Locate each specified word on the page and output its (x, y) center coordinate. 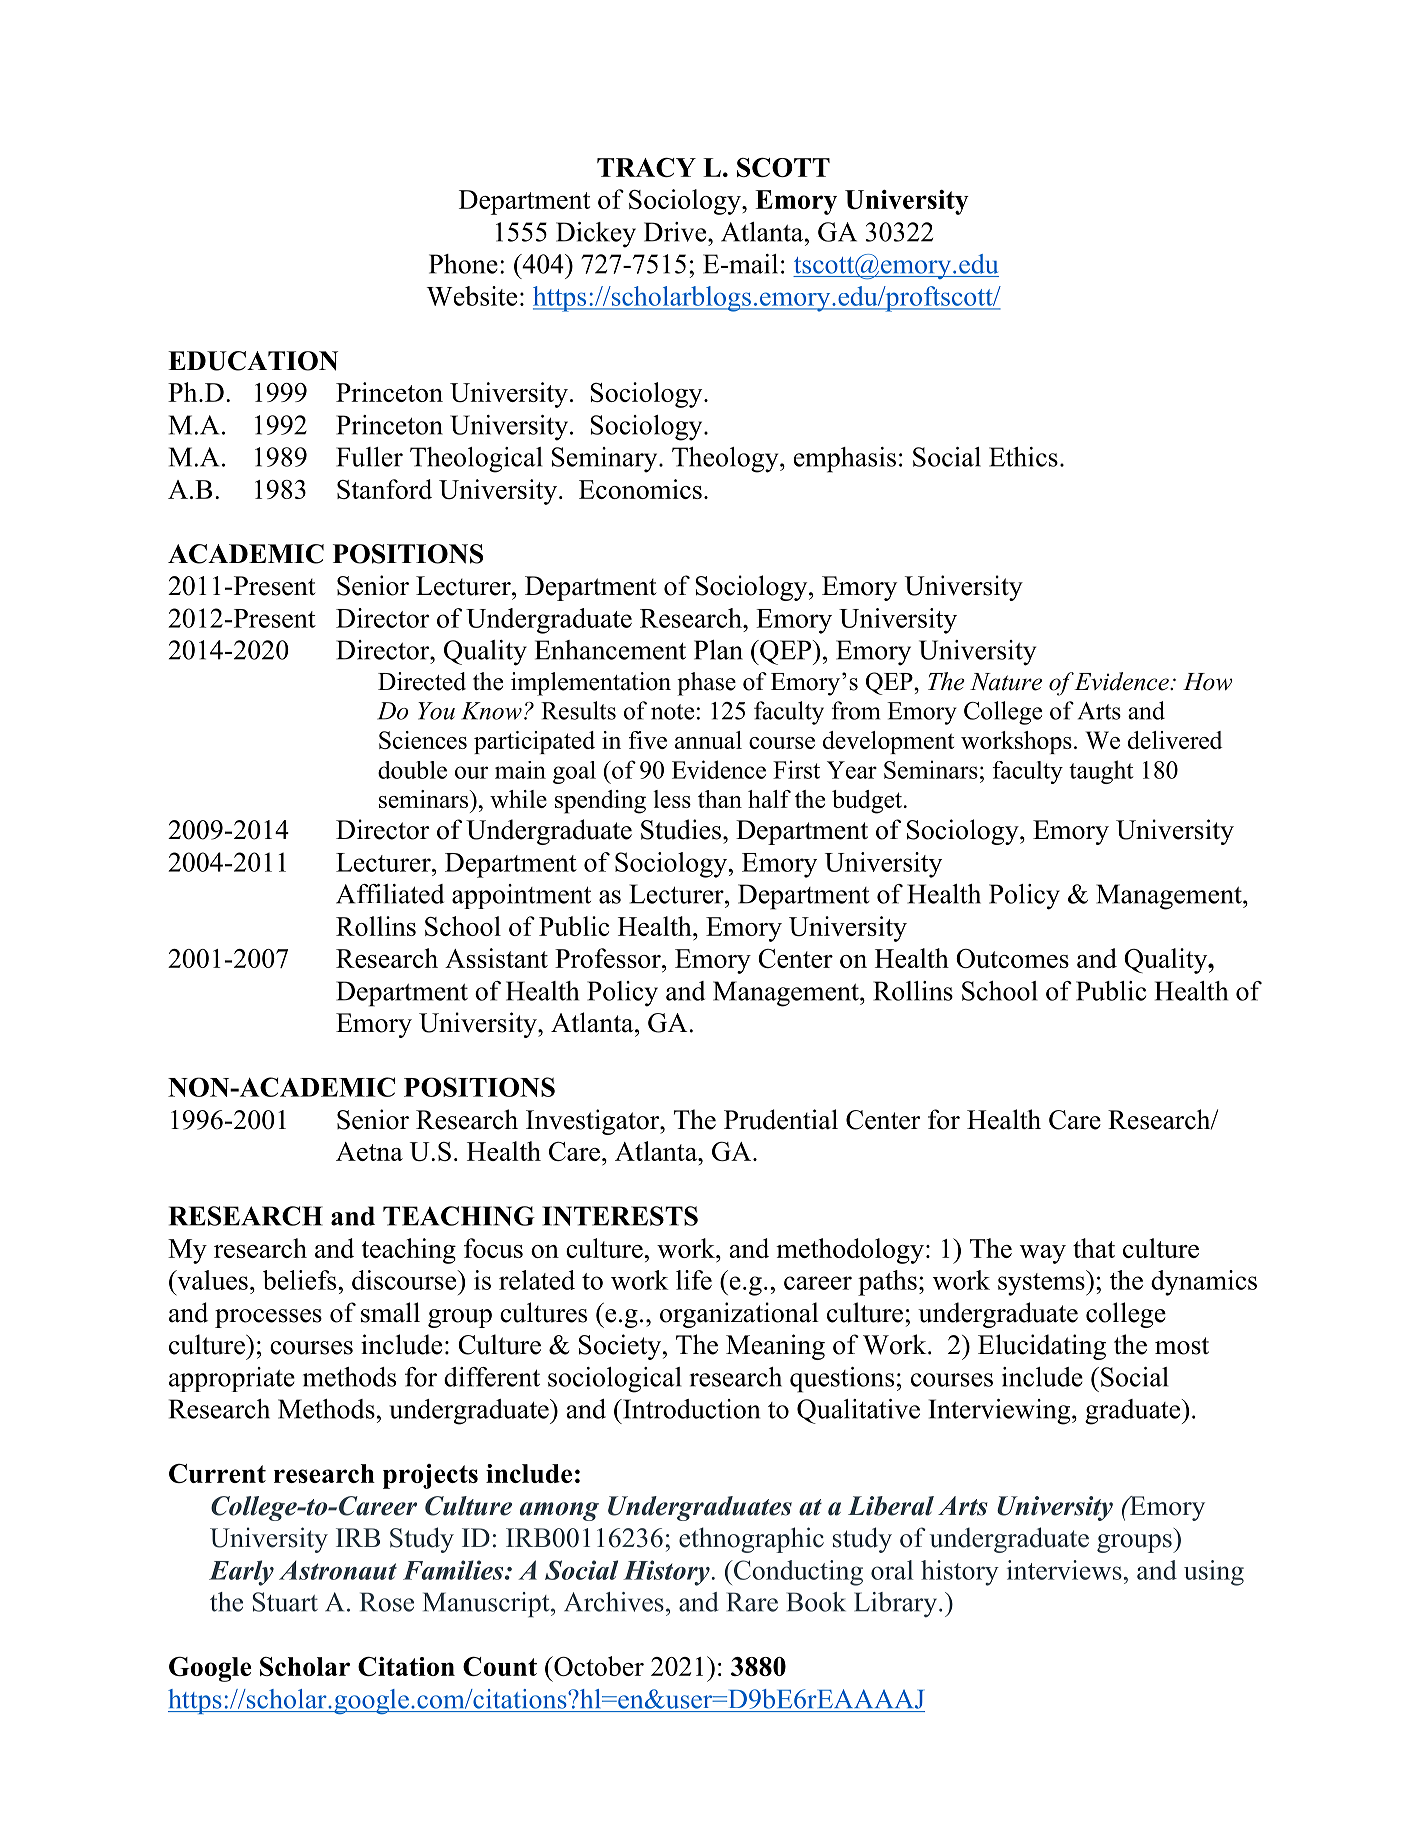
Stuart (285, 1602)
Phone (463, 264)
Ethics (1023, 457)
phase (706, 684)
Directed (422, 681)
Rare (752, 1602)
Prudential (781, 1119)
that (1094, 1248)
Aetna (369, 1151)
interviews (1064, 1570)
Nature (1006, 682)
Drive (676, 232)
